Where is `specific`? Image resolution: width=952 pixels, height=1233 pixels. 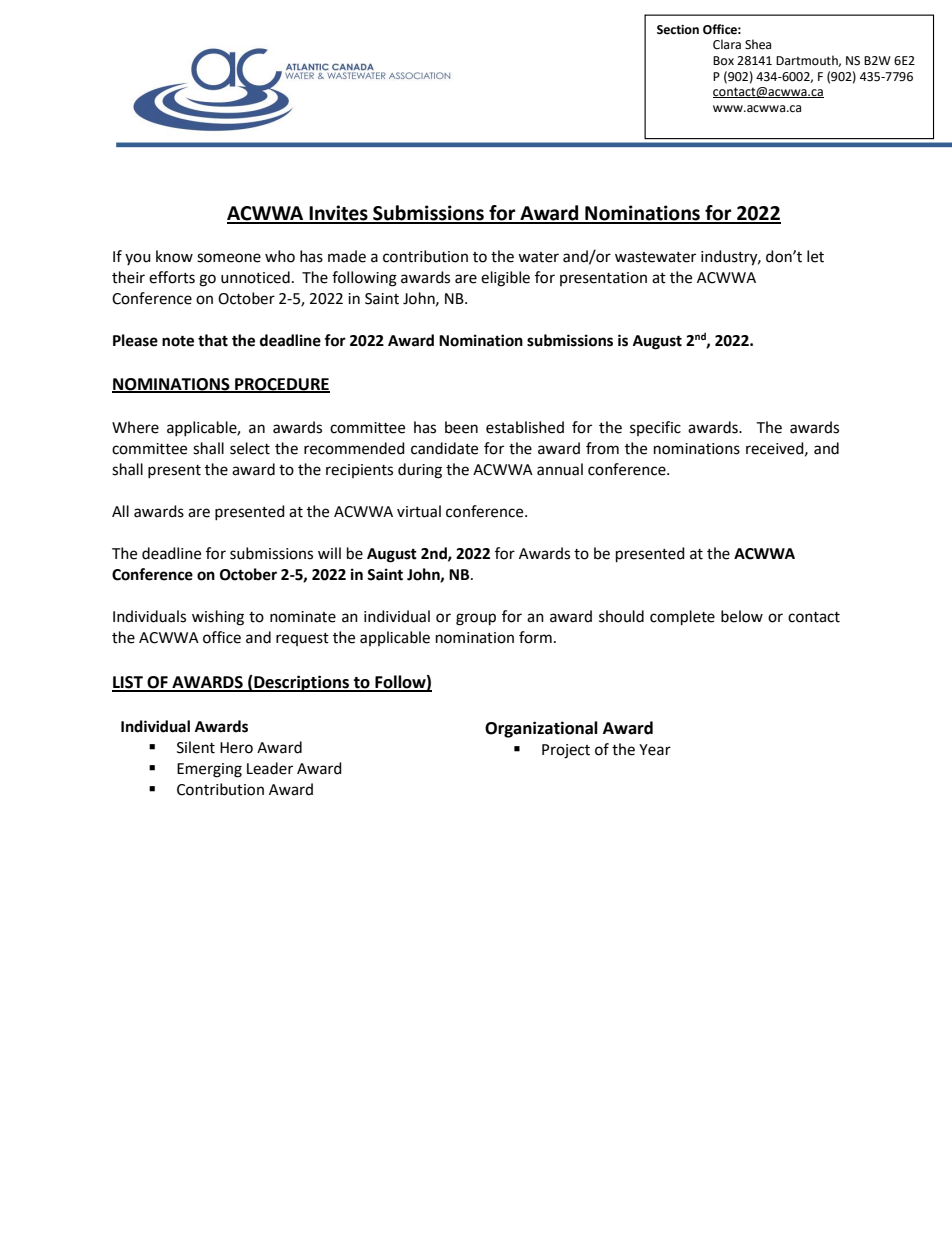
specific is located at coordinates (655, 428).
